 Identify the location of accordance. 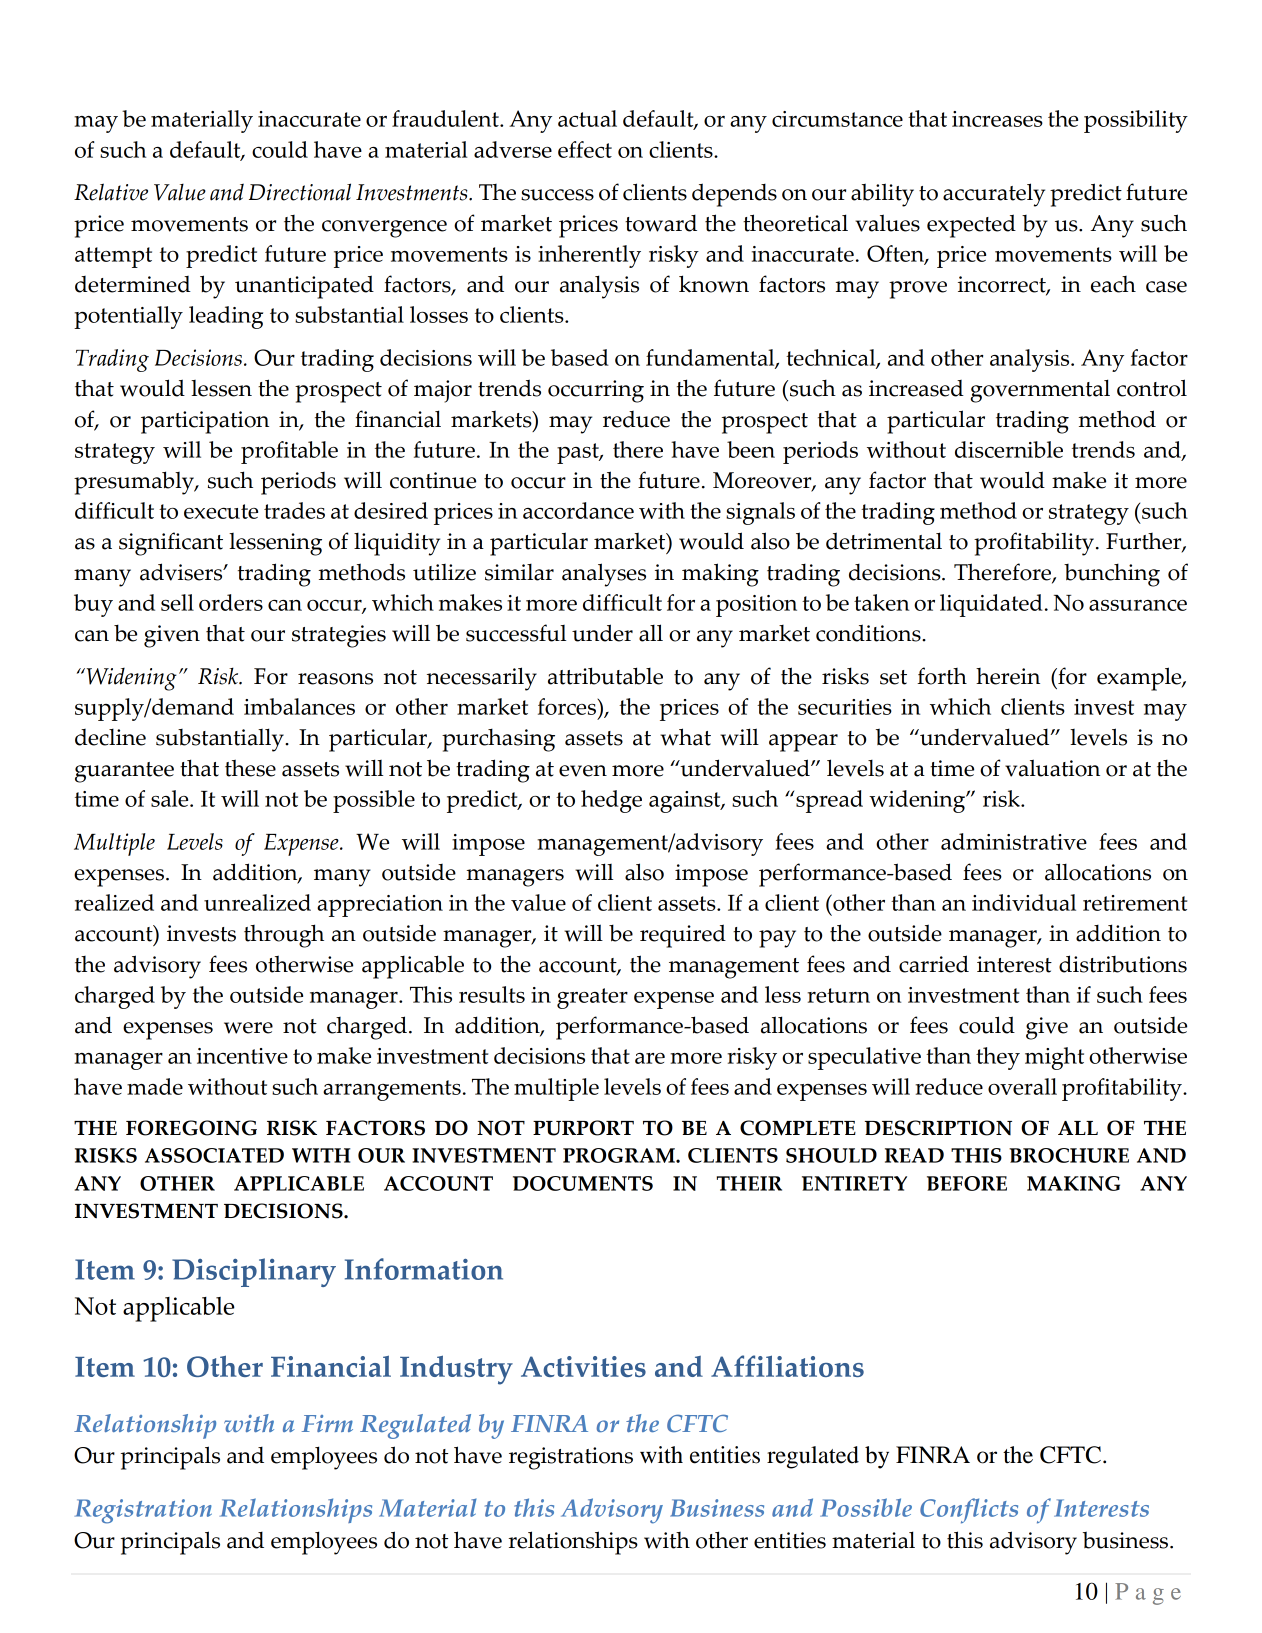
(578, 510).
